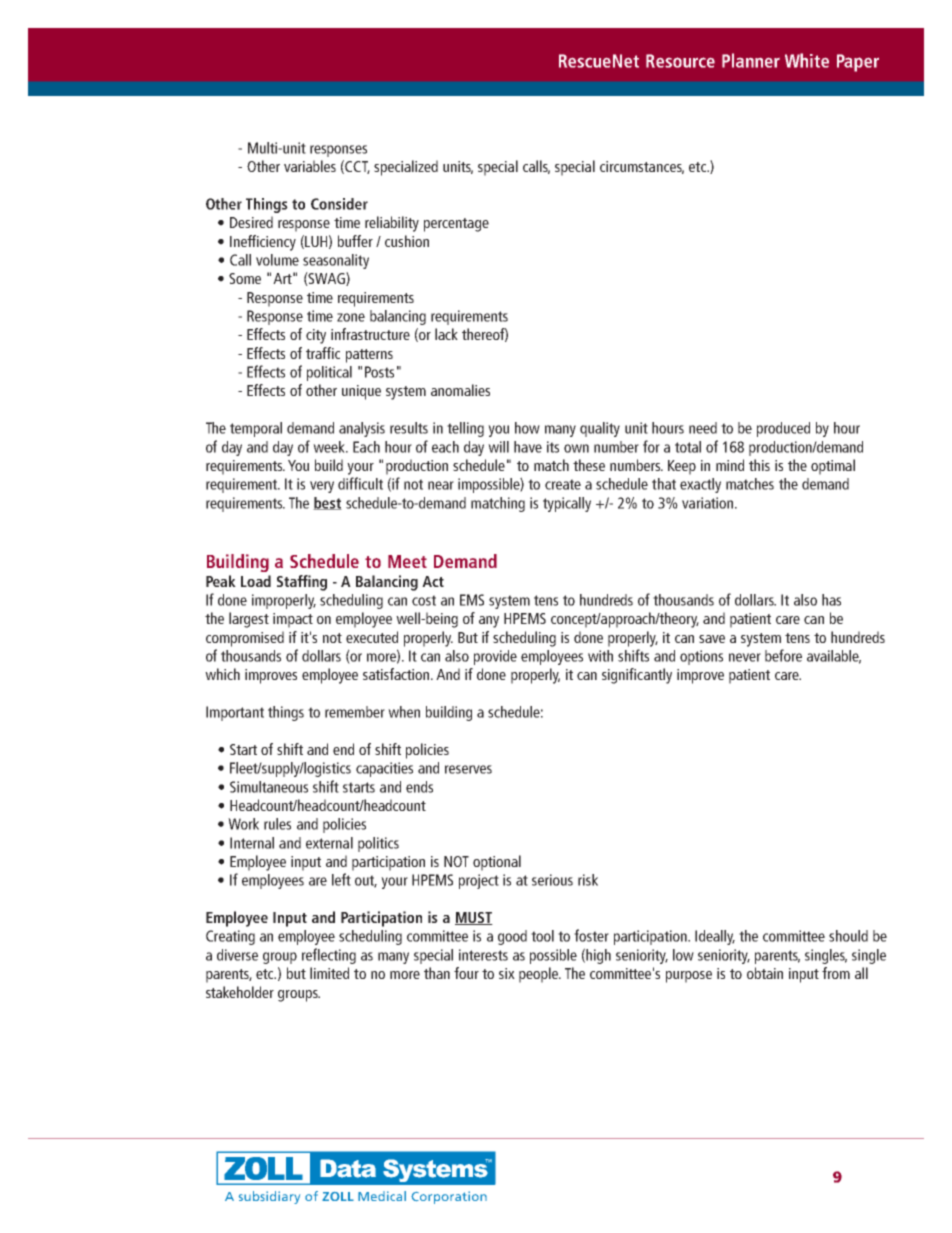 Image resolution: width=952 pixels, height=1233 pixels. I want to click on reflecting, so click(329, 956).
